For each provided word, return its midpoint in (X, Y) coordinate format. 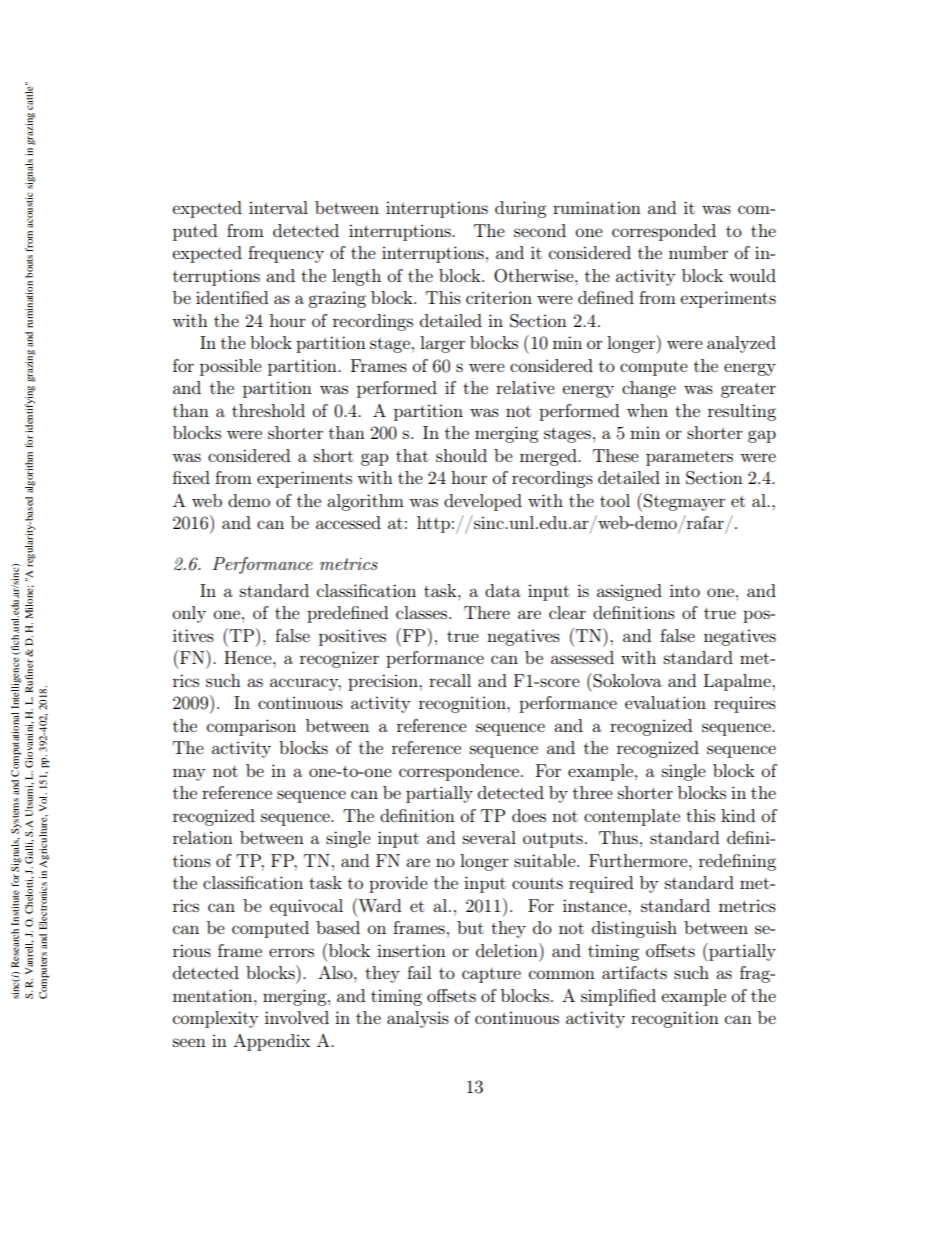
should (461, 455)
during (520, 209)
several (489, 837)
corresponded (664, 232)
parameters (689, 458)
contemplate (632, 817)
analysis (418, 1019)
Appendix (271, 1042)
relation (203, 837)
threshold (268, 410)
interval (278, 207)
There (487, 612)
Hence (249, 657)
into (685, 590)
